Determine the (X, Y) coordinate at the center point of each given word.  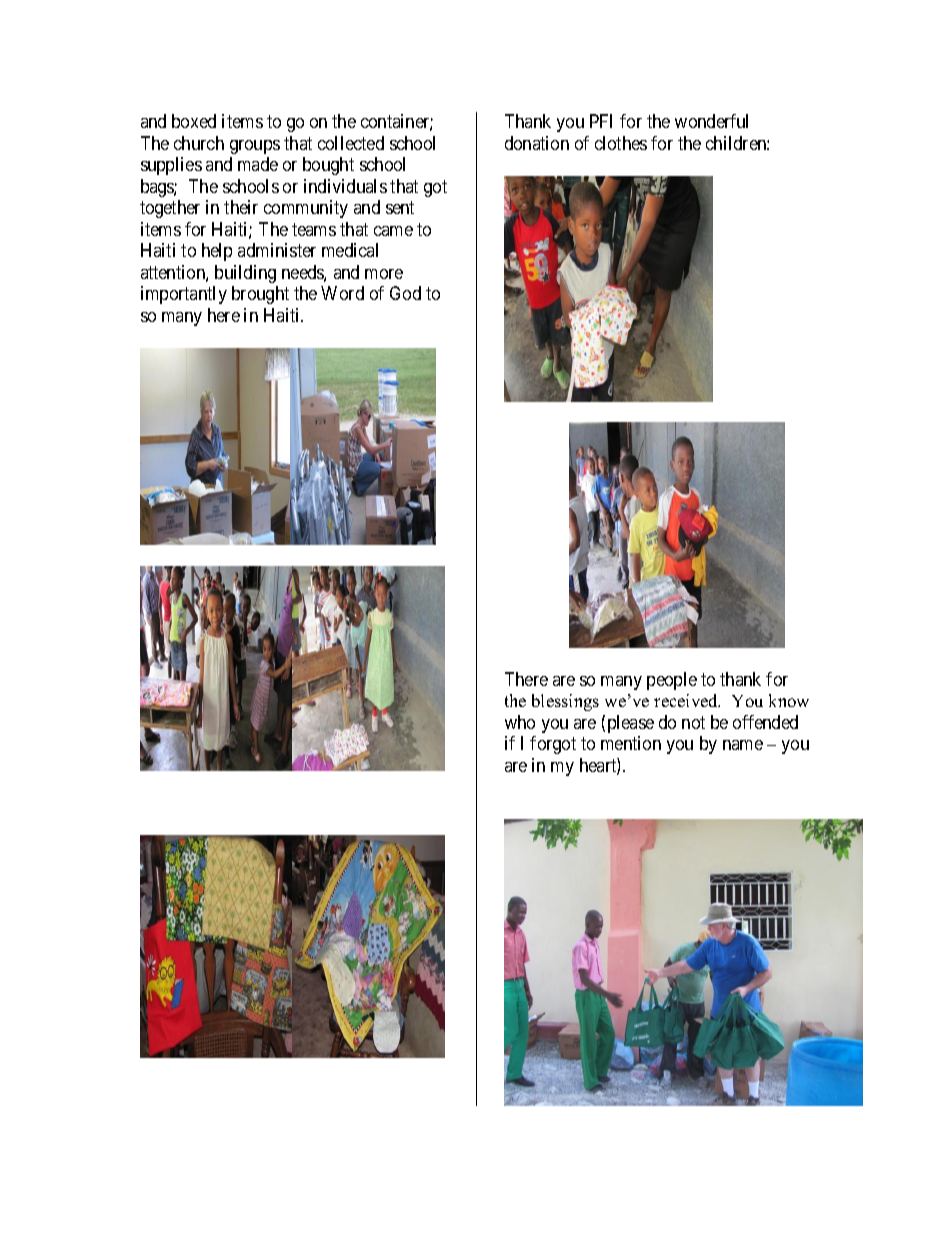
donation (537, 143)
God (405, 293)
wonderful (711, 121)
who (520, 722)
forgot (553, 745)
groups (255, 147)
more (384, 274)
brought (260, 295)
